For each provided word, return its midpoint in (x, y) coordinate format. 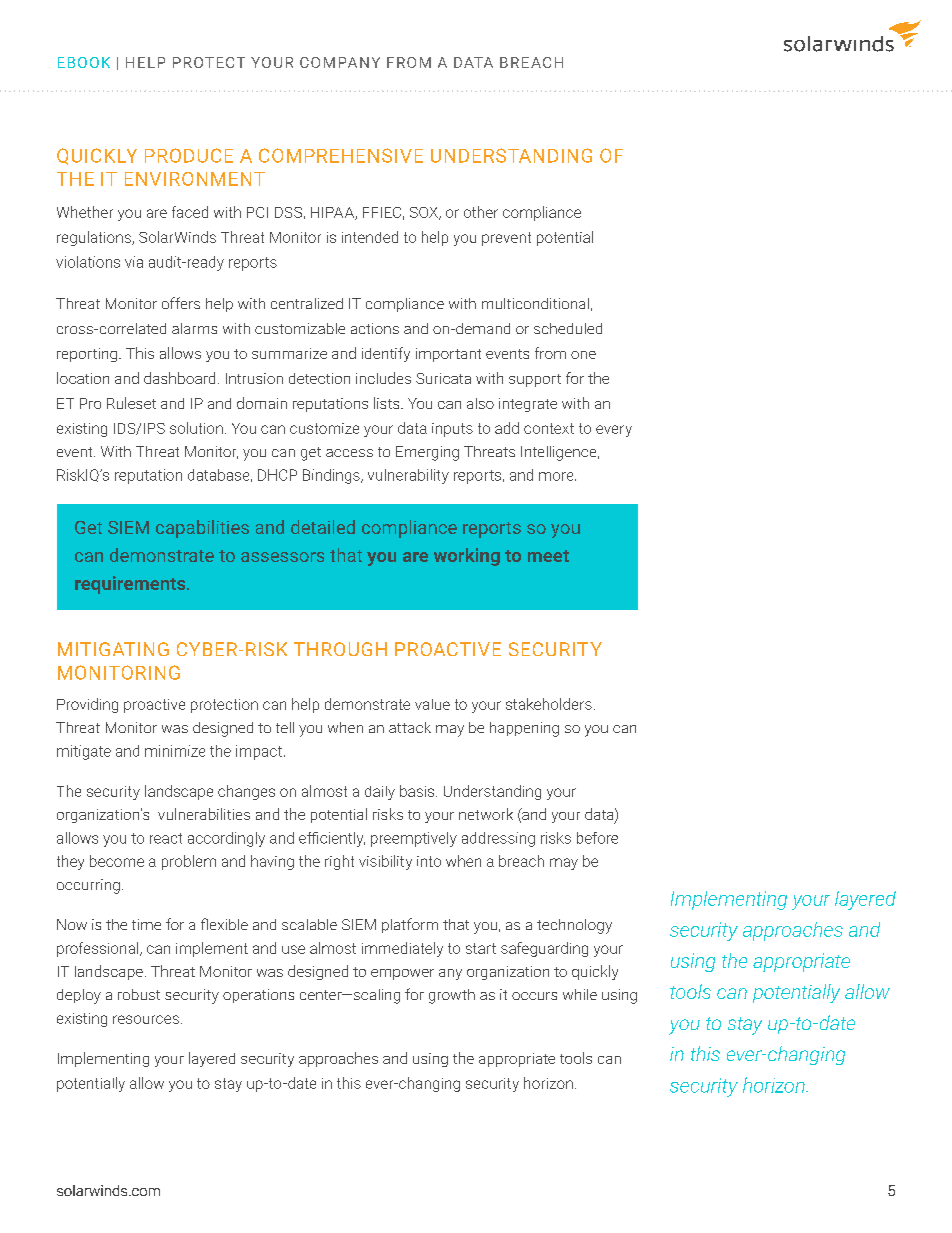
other (481, 212)
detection (319, 378)
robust (139, 994)
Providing (87, 705)
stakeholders (549, 704)
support (535, 380)
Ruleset (131, 403)
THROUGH (340, 649)
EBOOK (84, 62)
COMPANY (340, 62)
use (293, 949)
